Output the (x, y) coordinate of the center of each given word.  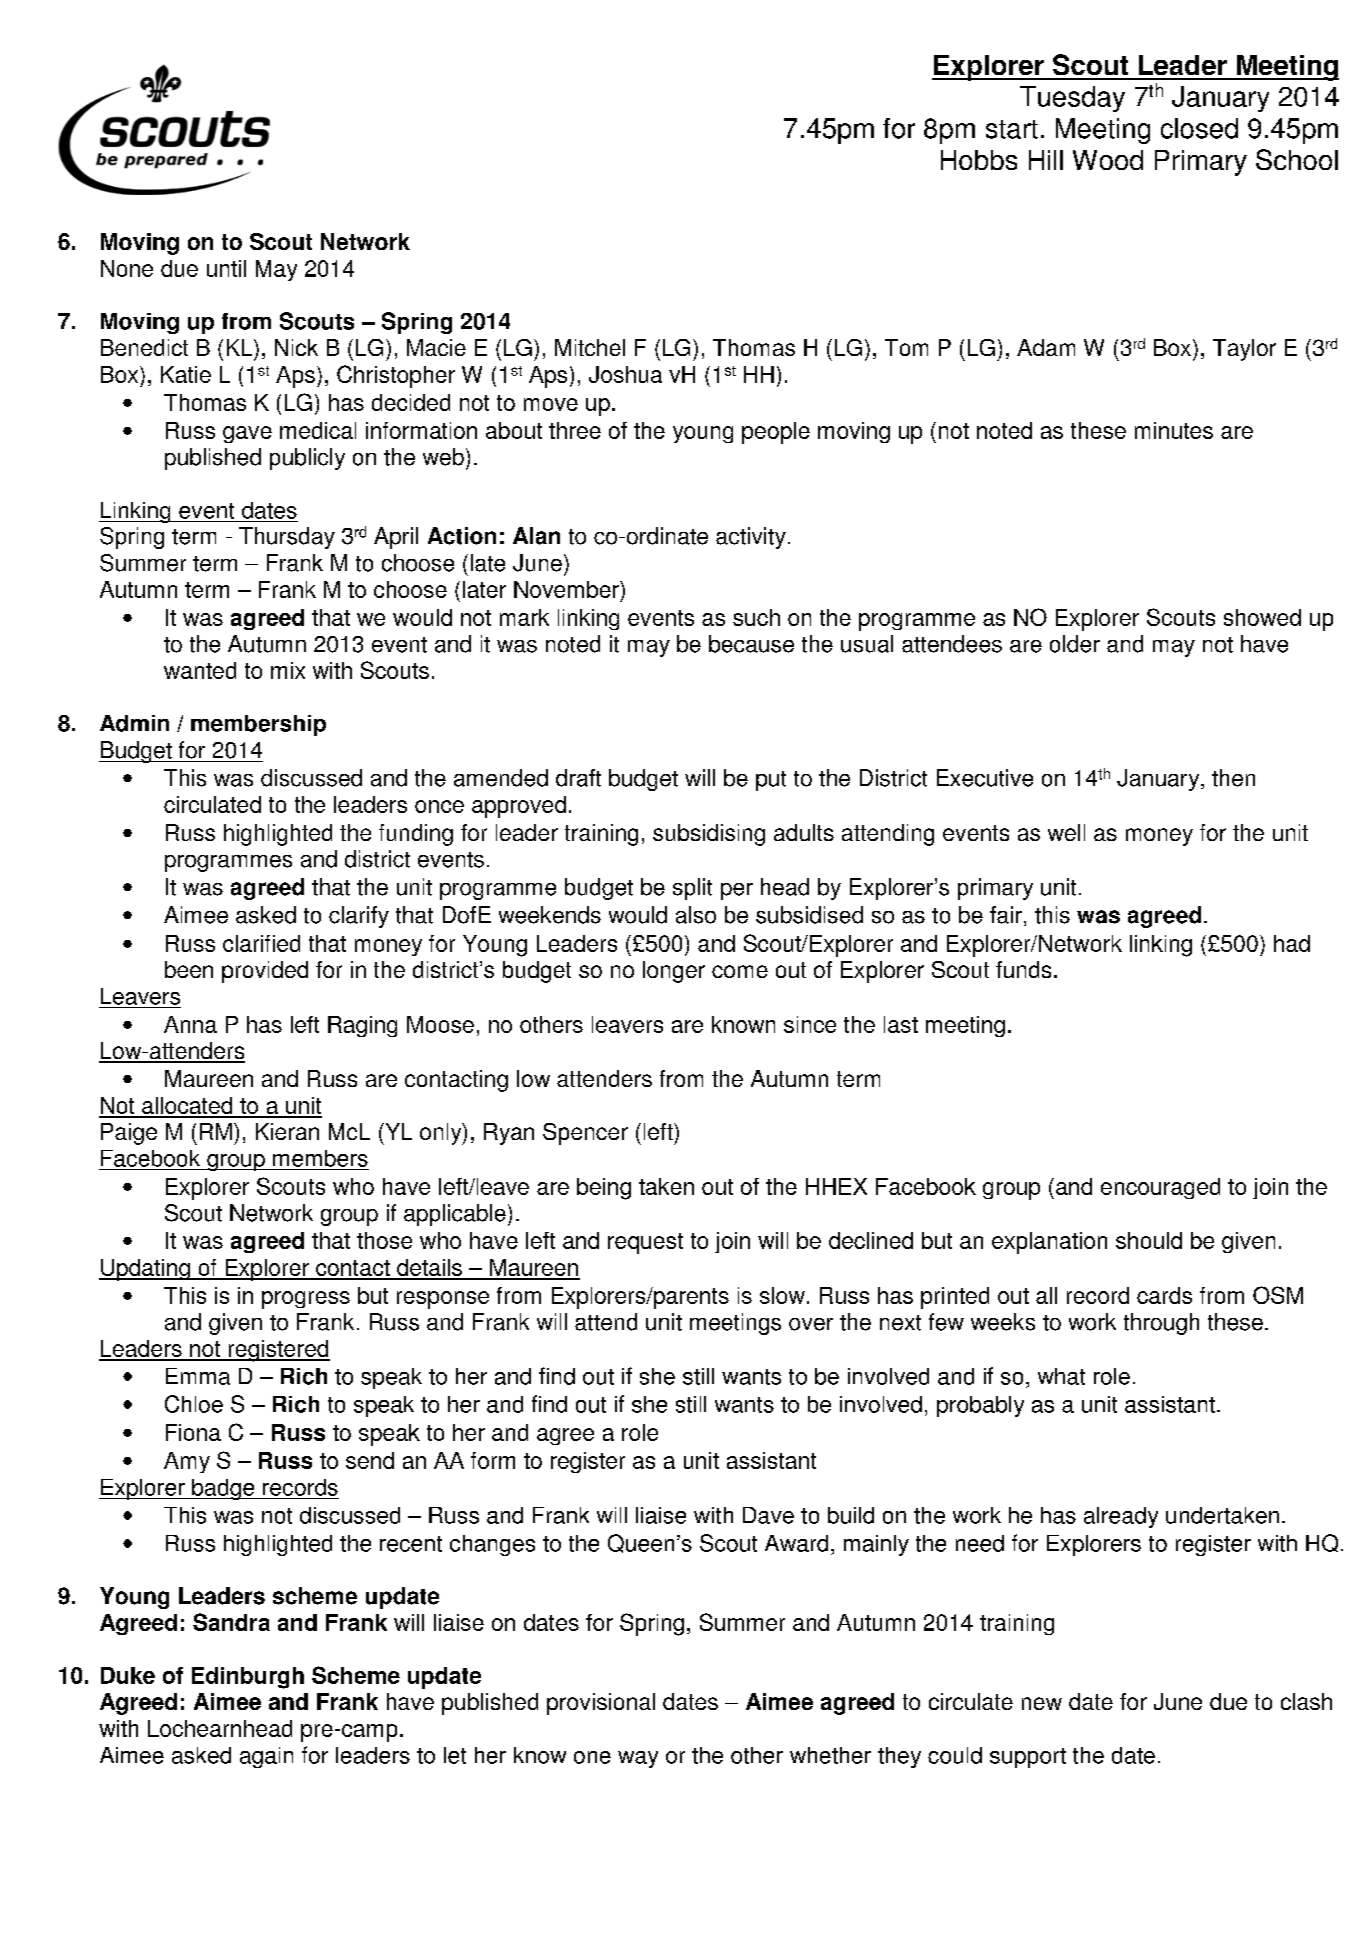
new (1042, 1703)
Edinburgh (248, 1678)
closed (1199, 128)
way (638, 1759)
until (226, 268)
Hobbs (979, 160)
